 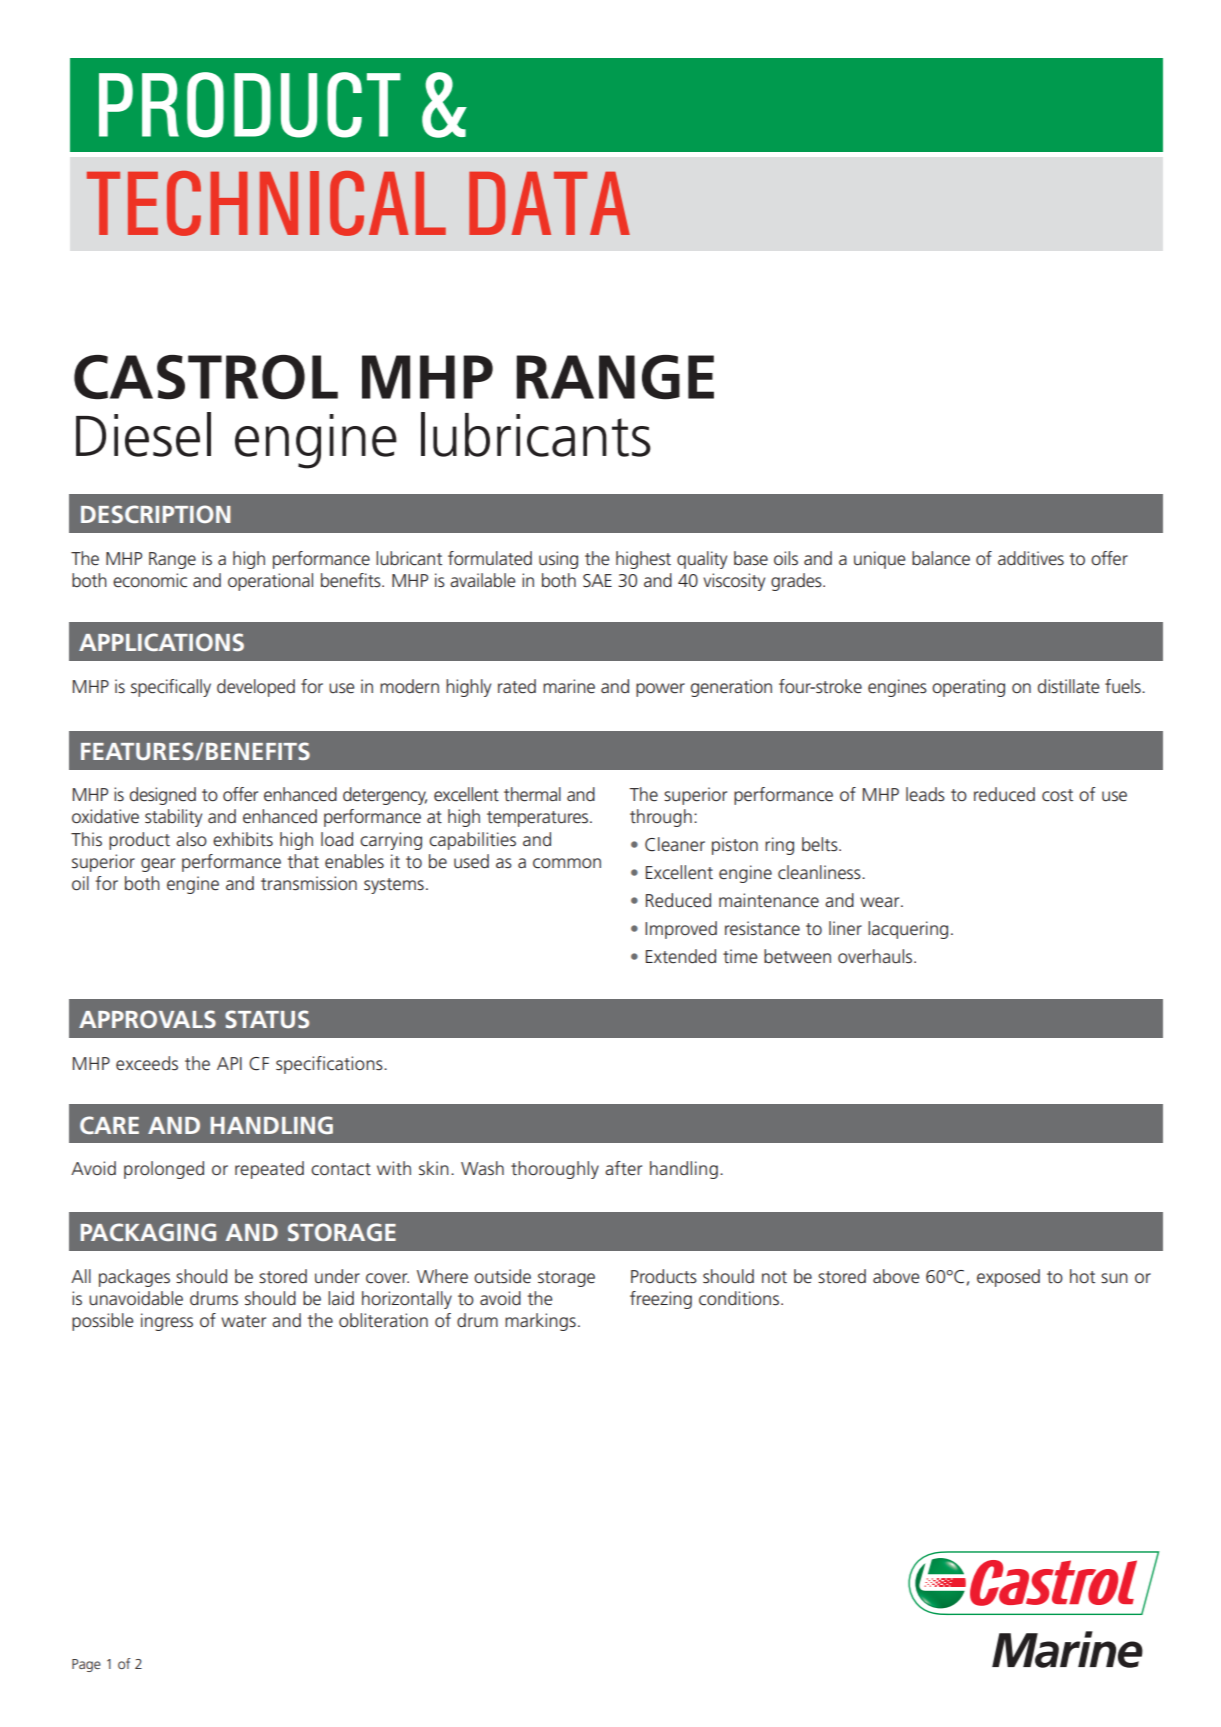 I want to click on TECHNICAL, so click(x=266, y=203).
